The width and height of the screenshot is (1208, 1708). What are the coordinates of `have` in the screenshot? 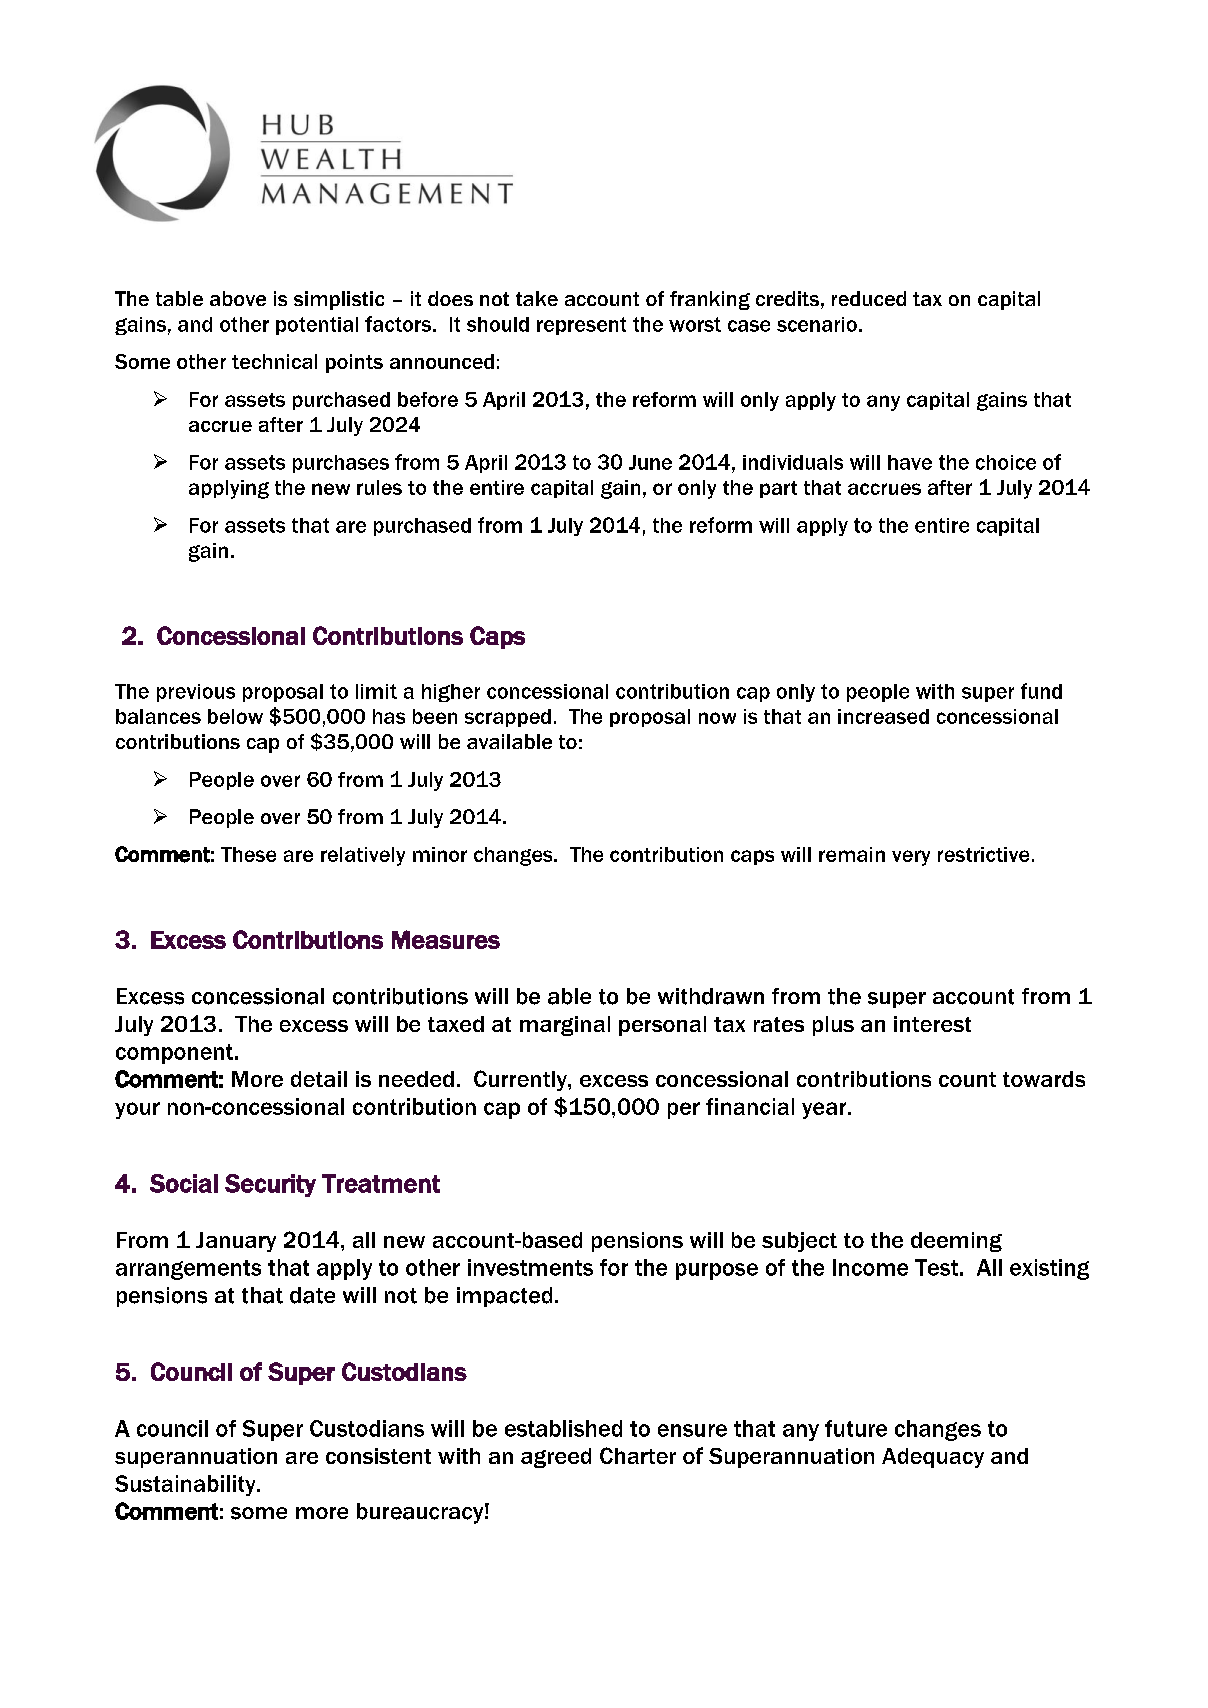 It's located at (910, 462).
